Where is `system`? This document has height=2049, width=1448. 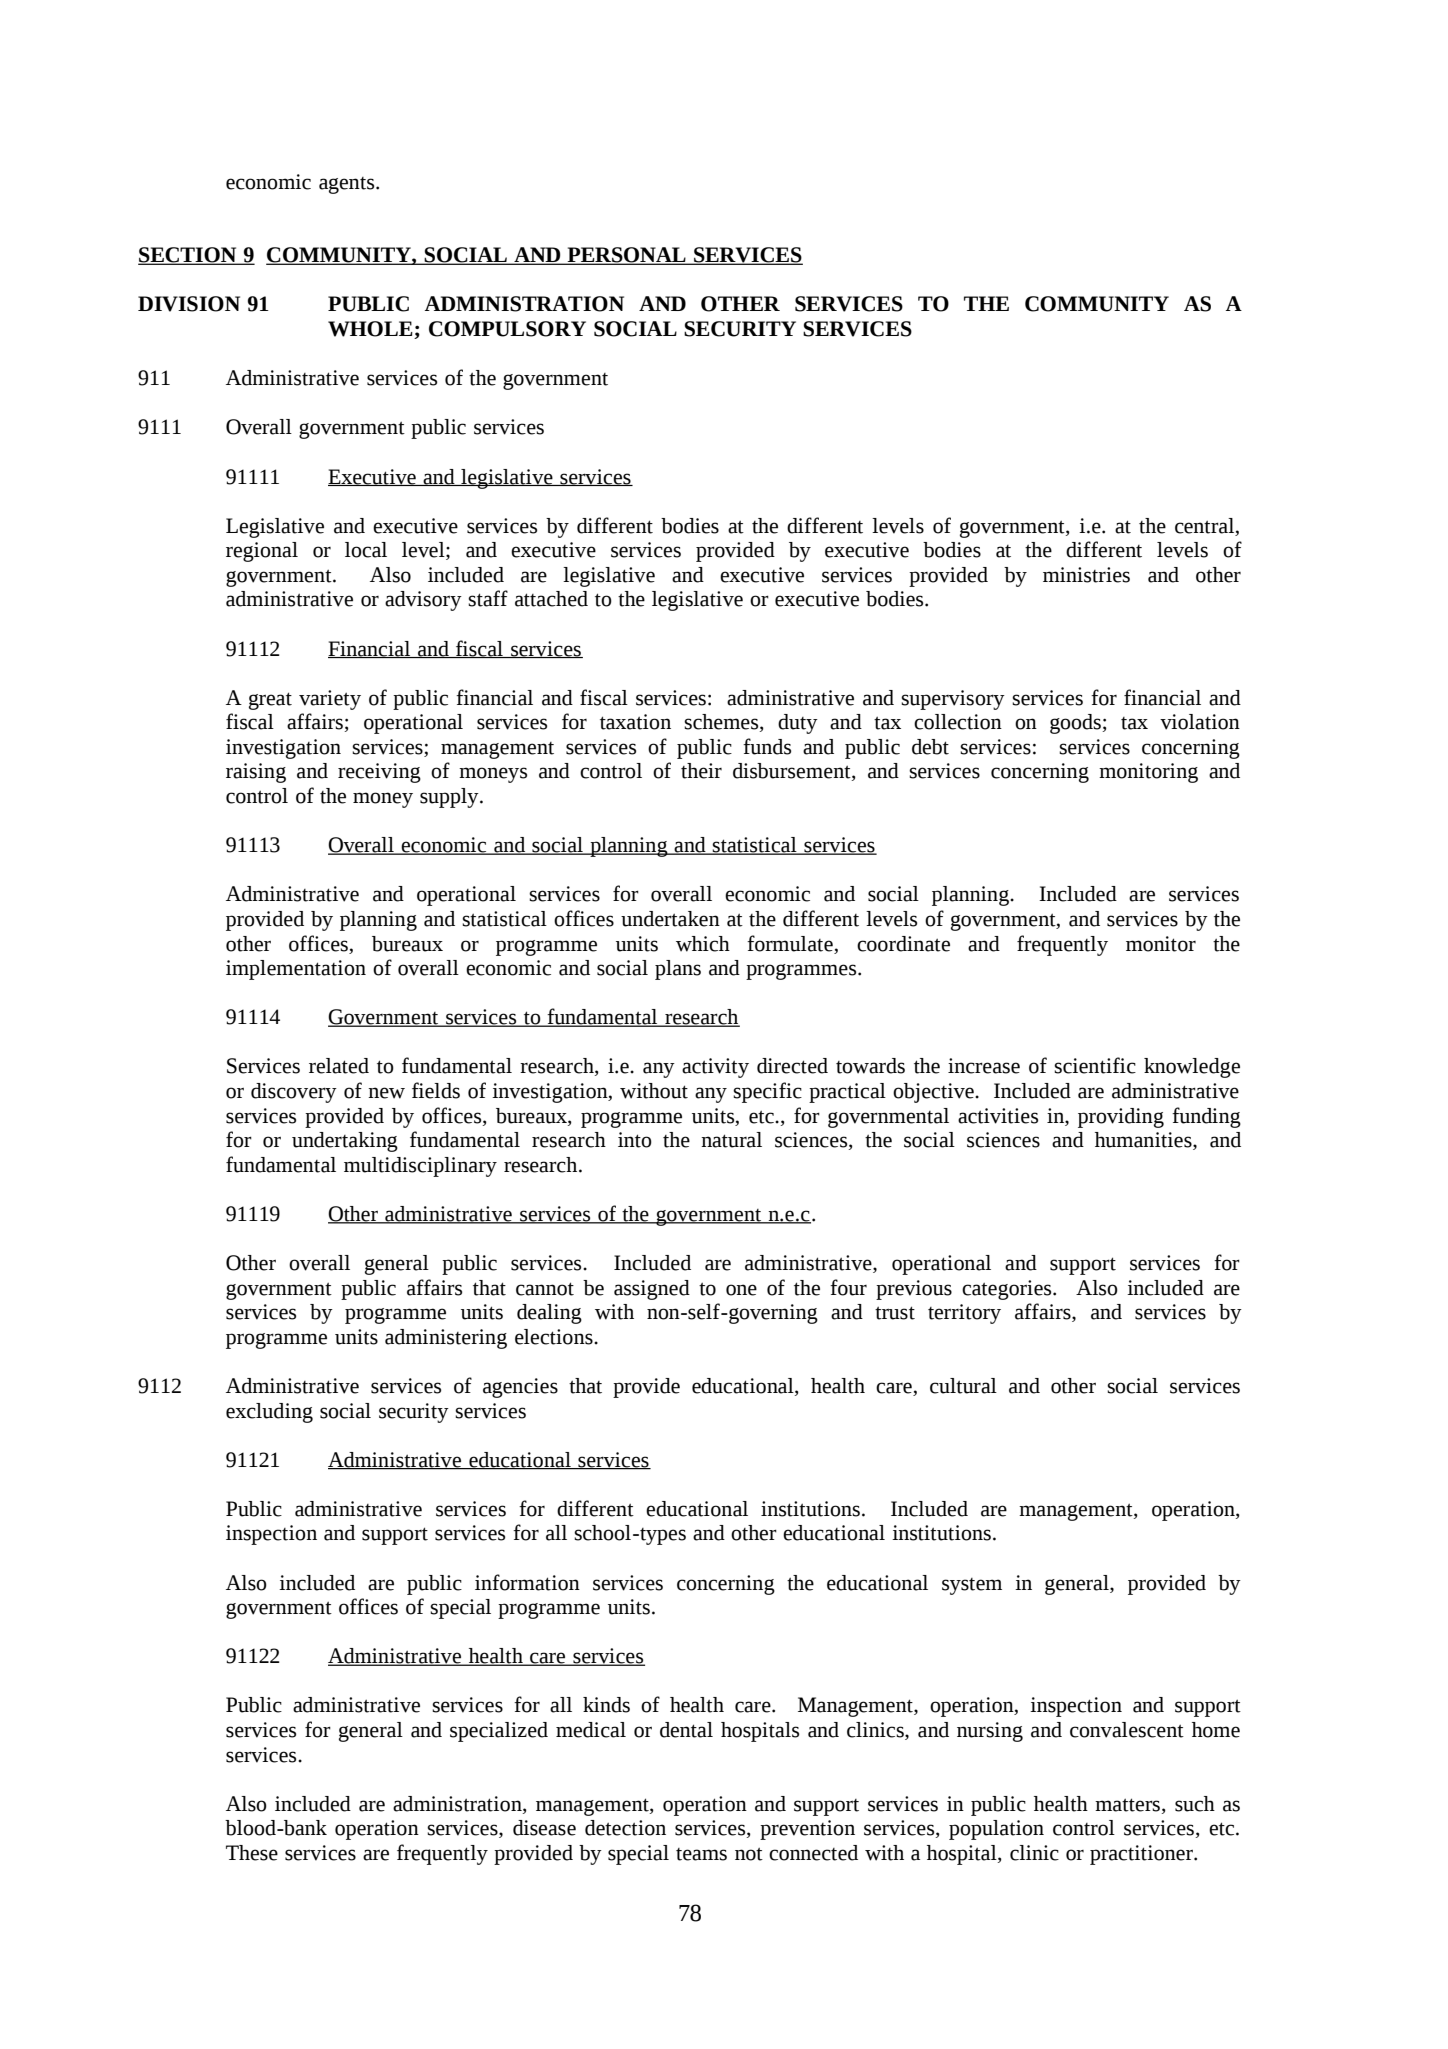 system is located at coordinates (972, 1586).
